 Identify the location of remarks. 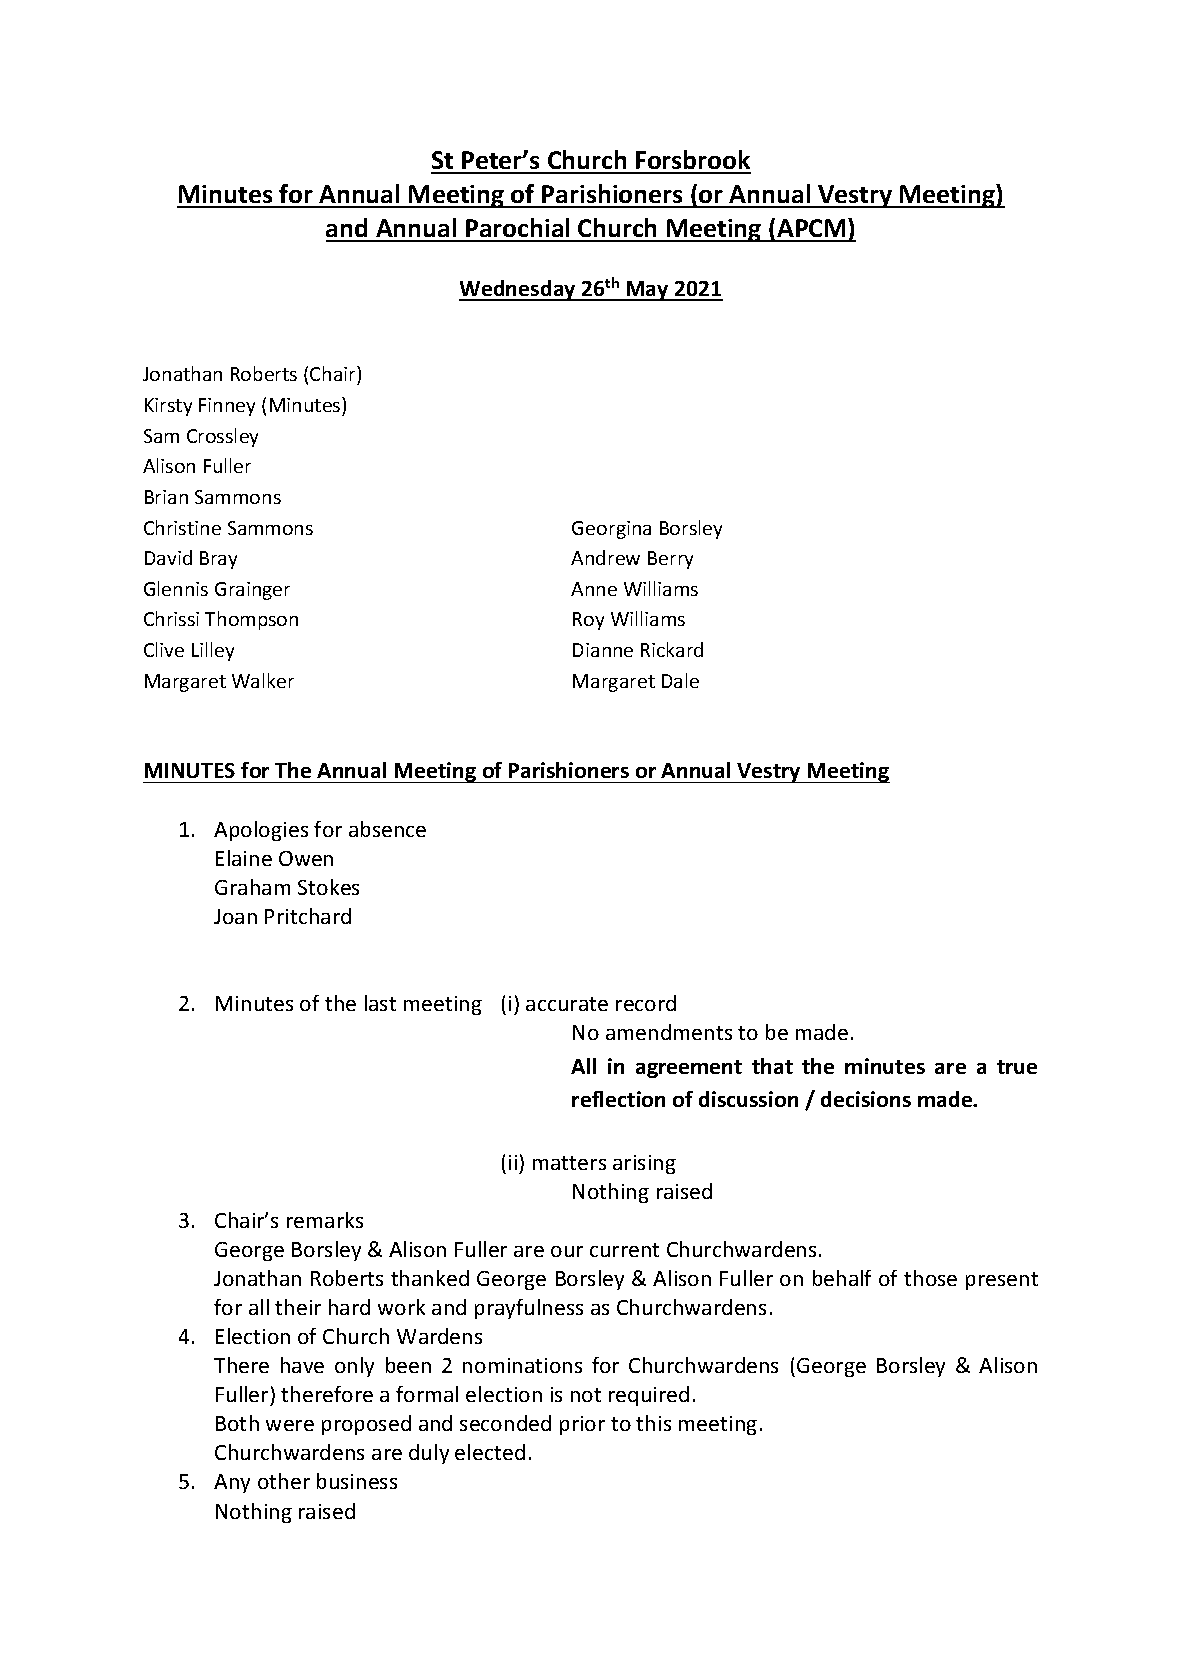
(325, 1220).
